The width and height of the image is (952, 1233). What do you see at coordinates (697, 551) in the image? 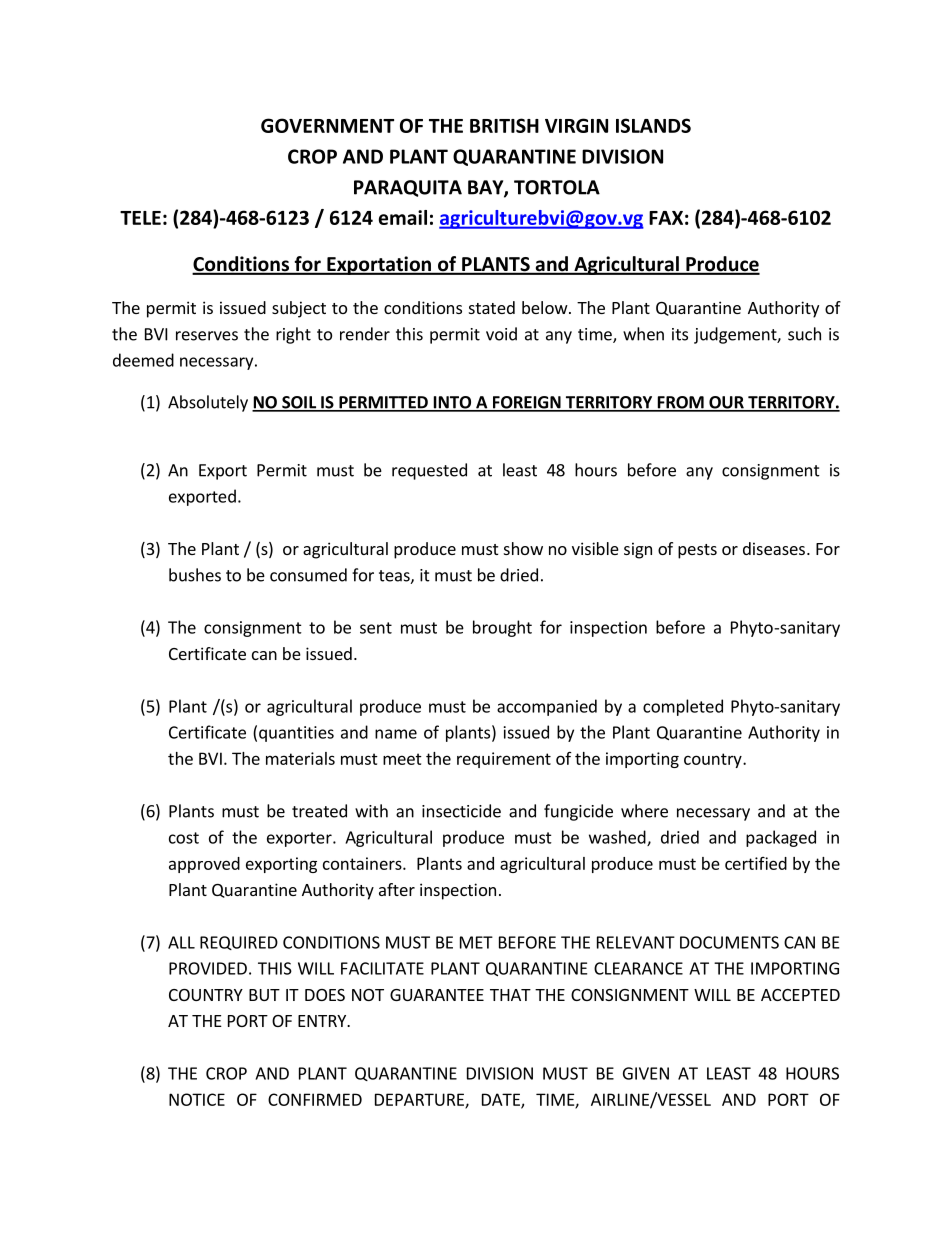
I see `pests` at bounding box center [697, 551].
